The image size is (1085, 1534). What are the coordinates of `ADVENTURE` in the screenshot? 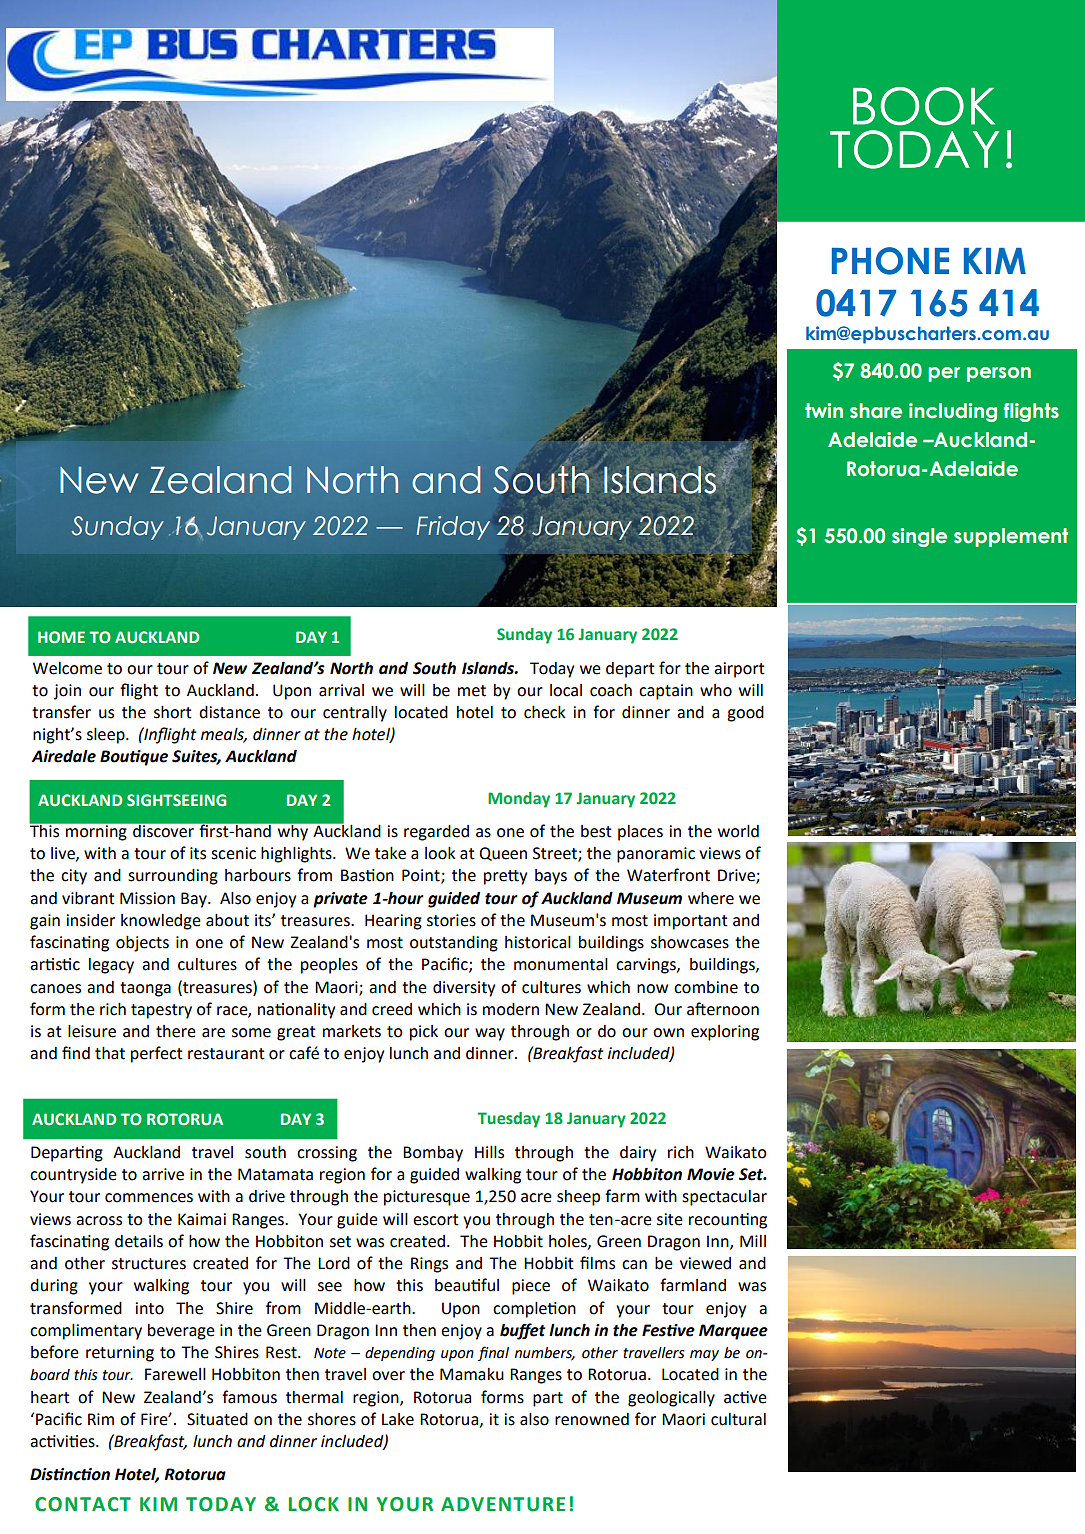 It's located at (503, 1504).
